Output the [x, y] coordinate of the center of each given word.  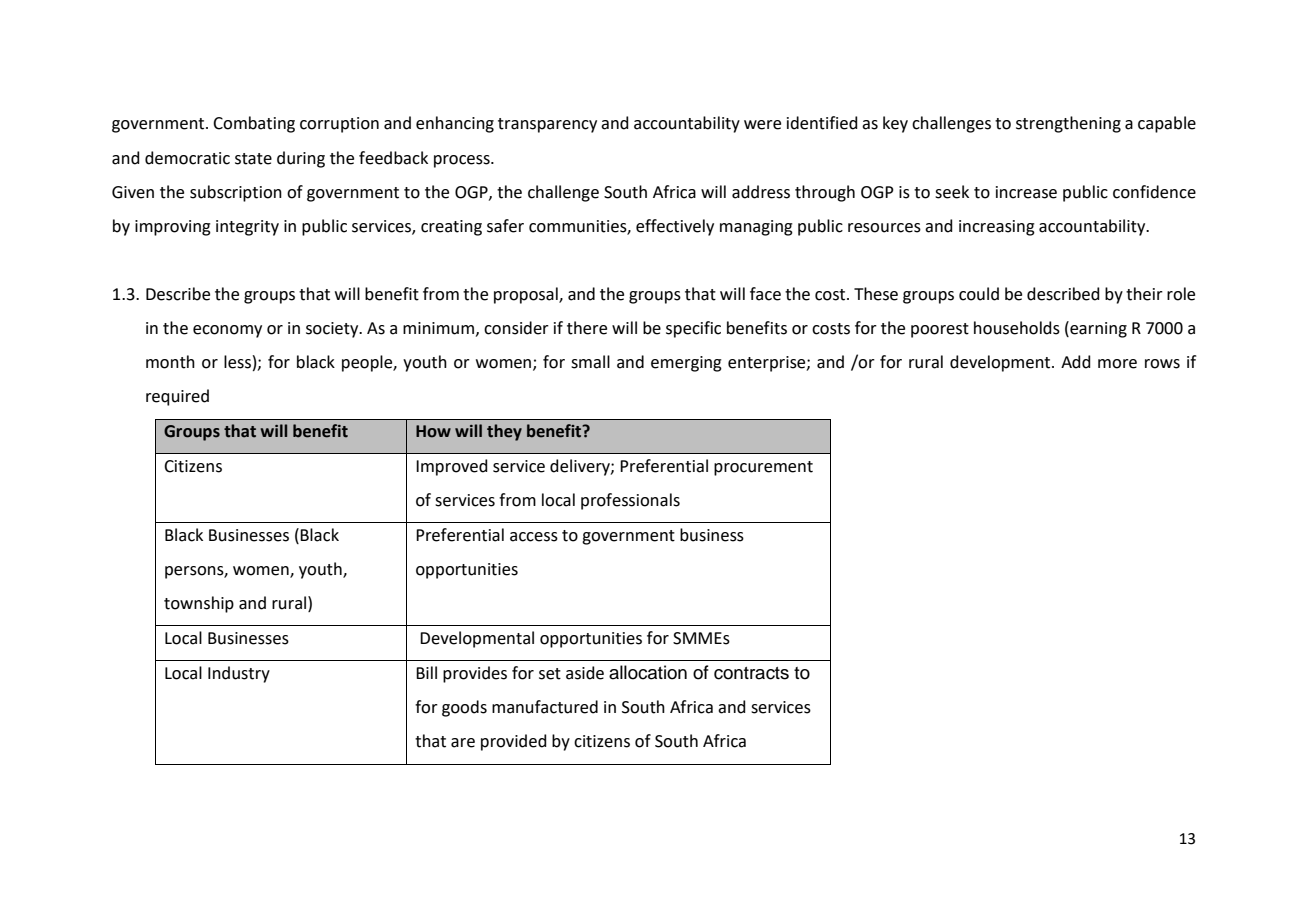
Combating [254, 124]
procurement [763, 468]
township [199, 604]
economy [227, 331]
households [1017, 328]
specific [693, 329]
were [762, 125]
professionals [630, 501]
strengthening [1068, 124]
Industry [239, 674]
